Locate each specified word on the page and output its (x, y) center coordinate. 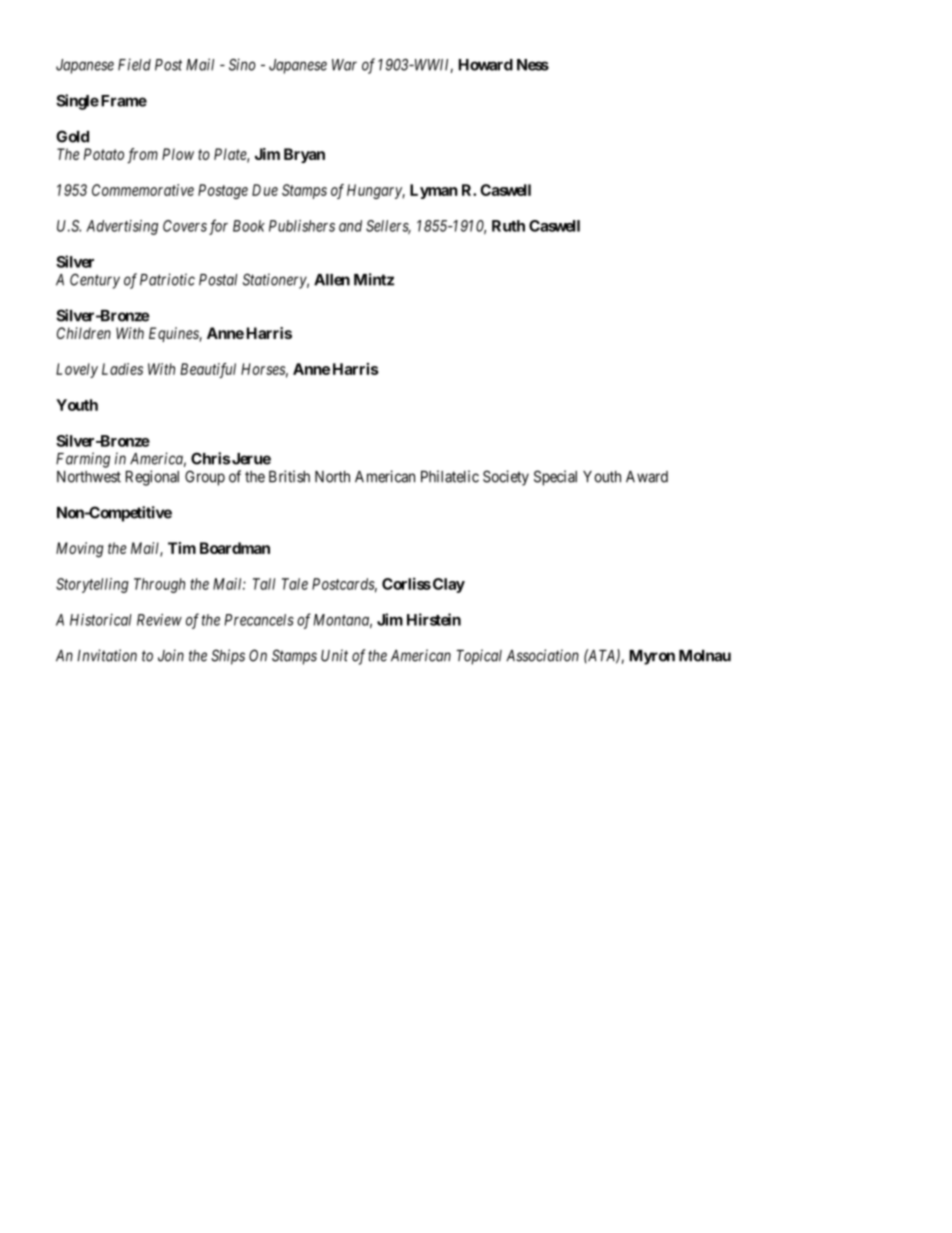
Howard (486, 65)
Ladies (122, 369)
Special (555, 478)
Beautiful (208, 370)
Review (159, 620)
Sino (242, 64)
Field (134, 64)
